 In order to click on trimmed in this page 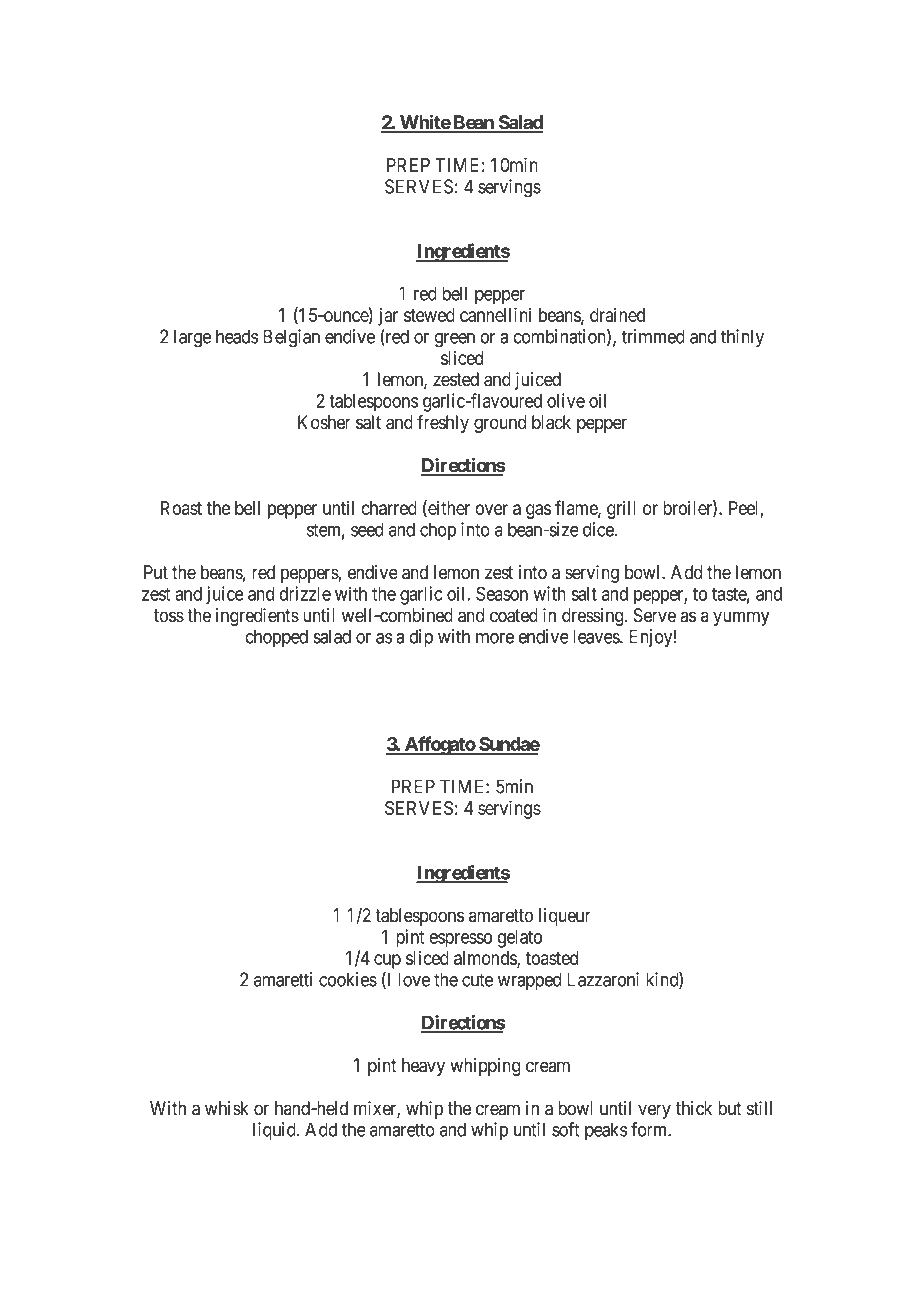, I will do `click(653, 336)`.
